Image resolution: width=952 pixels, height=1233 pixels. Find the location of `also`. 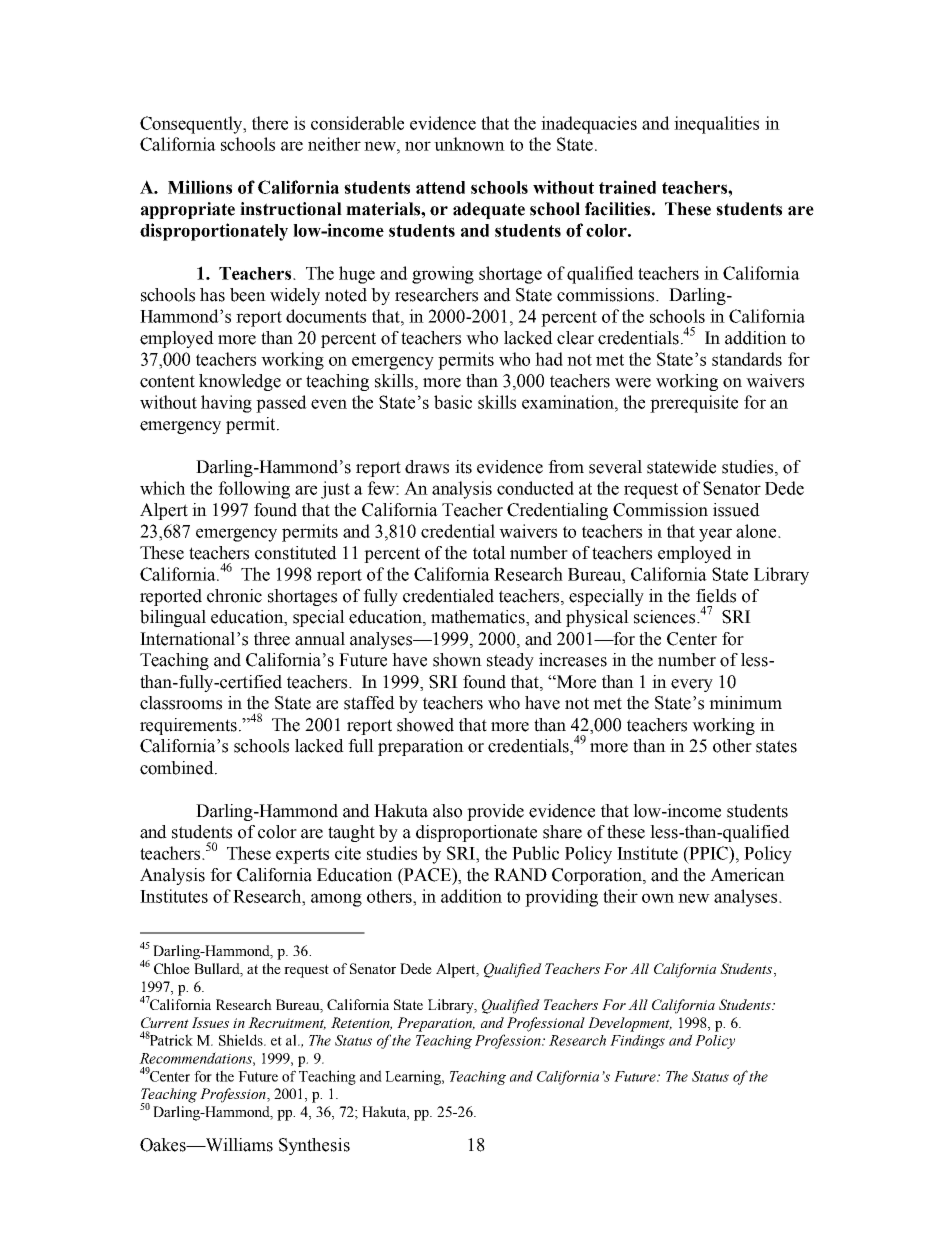

also is located at coordinates (447, 811).
